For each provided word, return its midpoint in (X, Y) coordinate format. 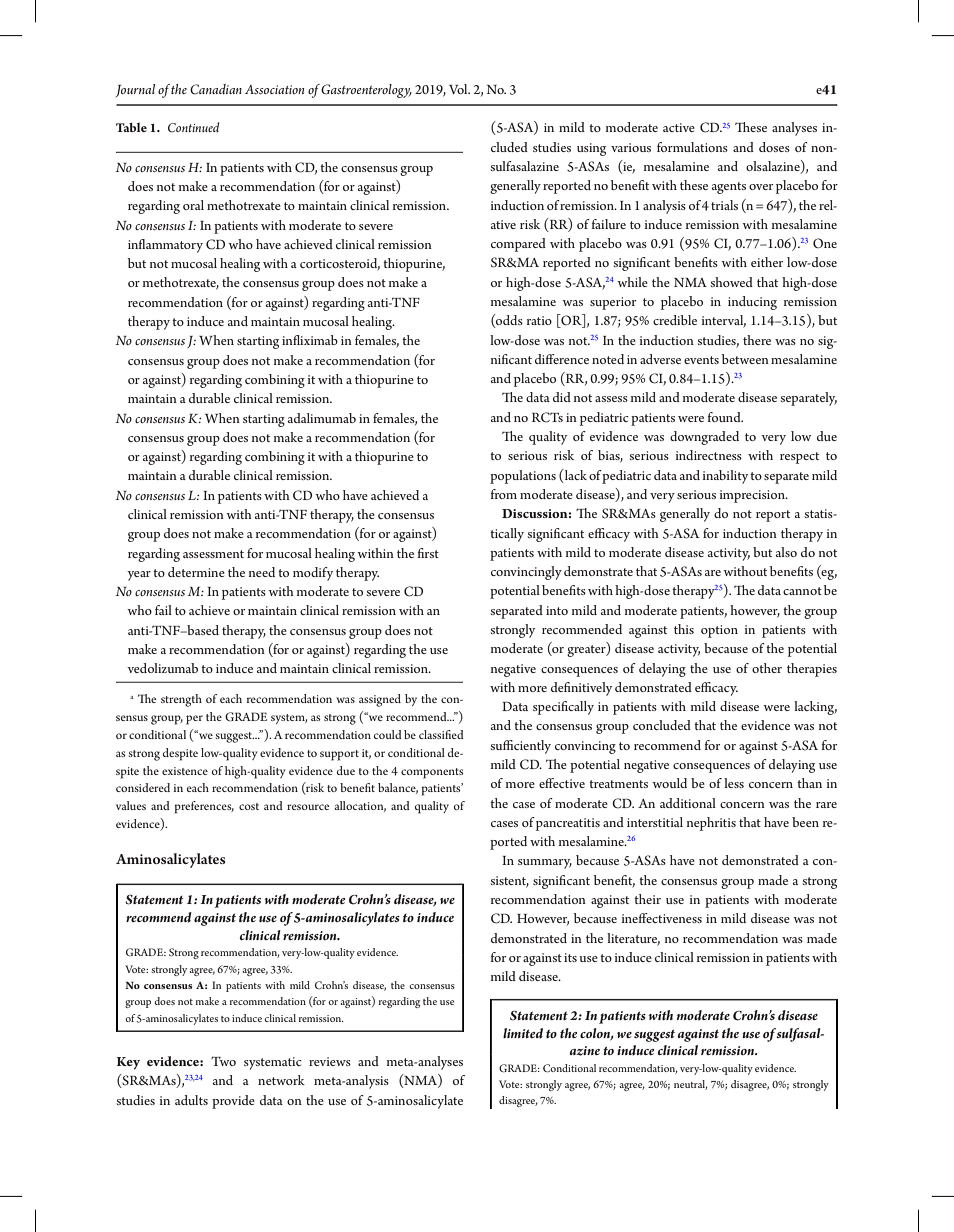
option (719, 631)
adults (191, 1100)
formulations (692, 147)
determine (196, 572)
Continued (194, 127)
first (428, 553)
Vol (459, 89)
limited (523, 1033)
